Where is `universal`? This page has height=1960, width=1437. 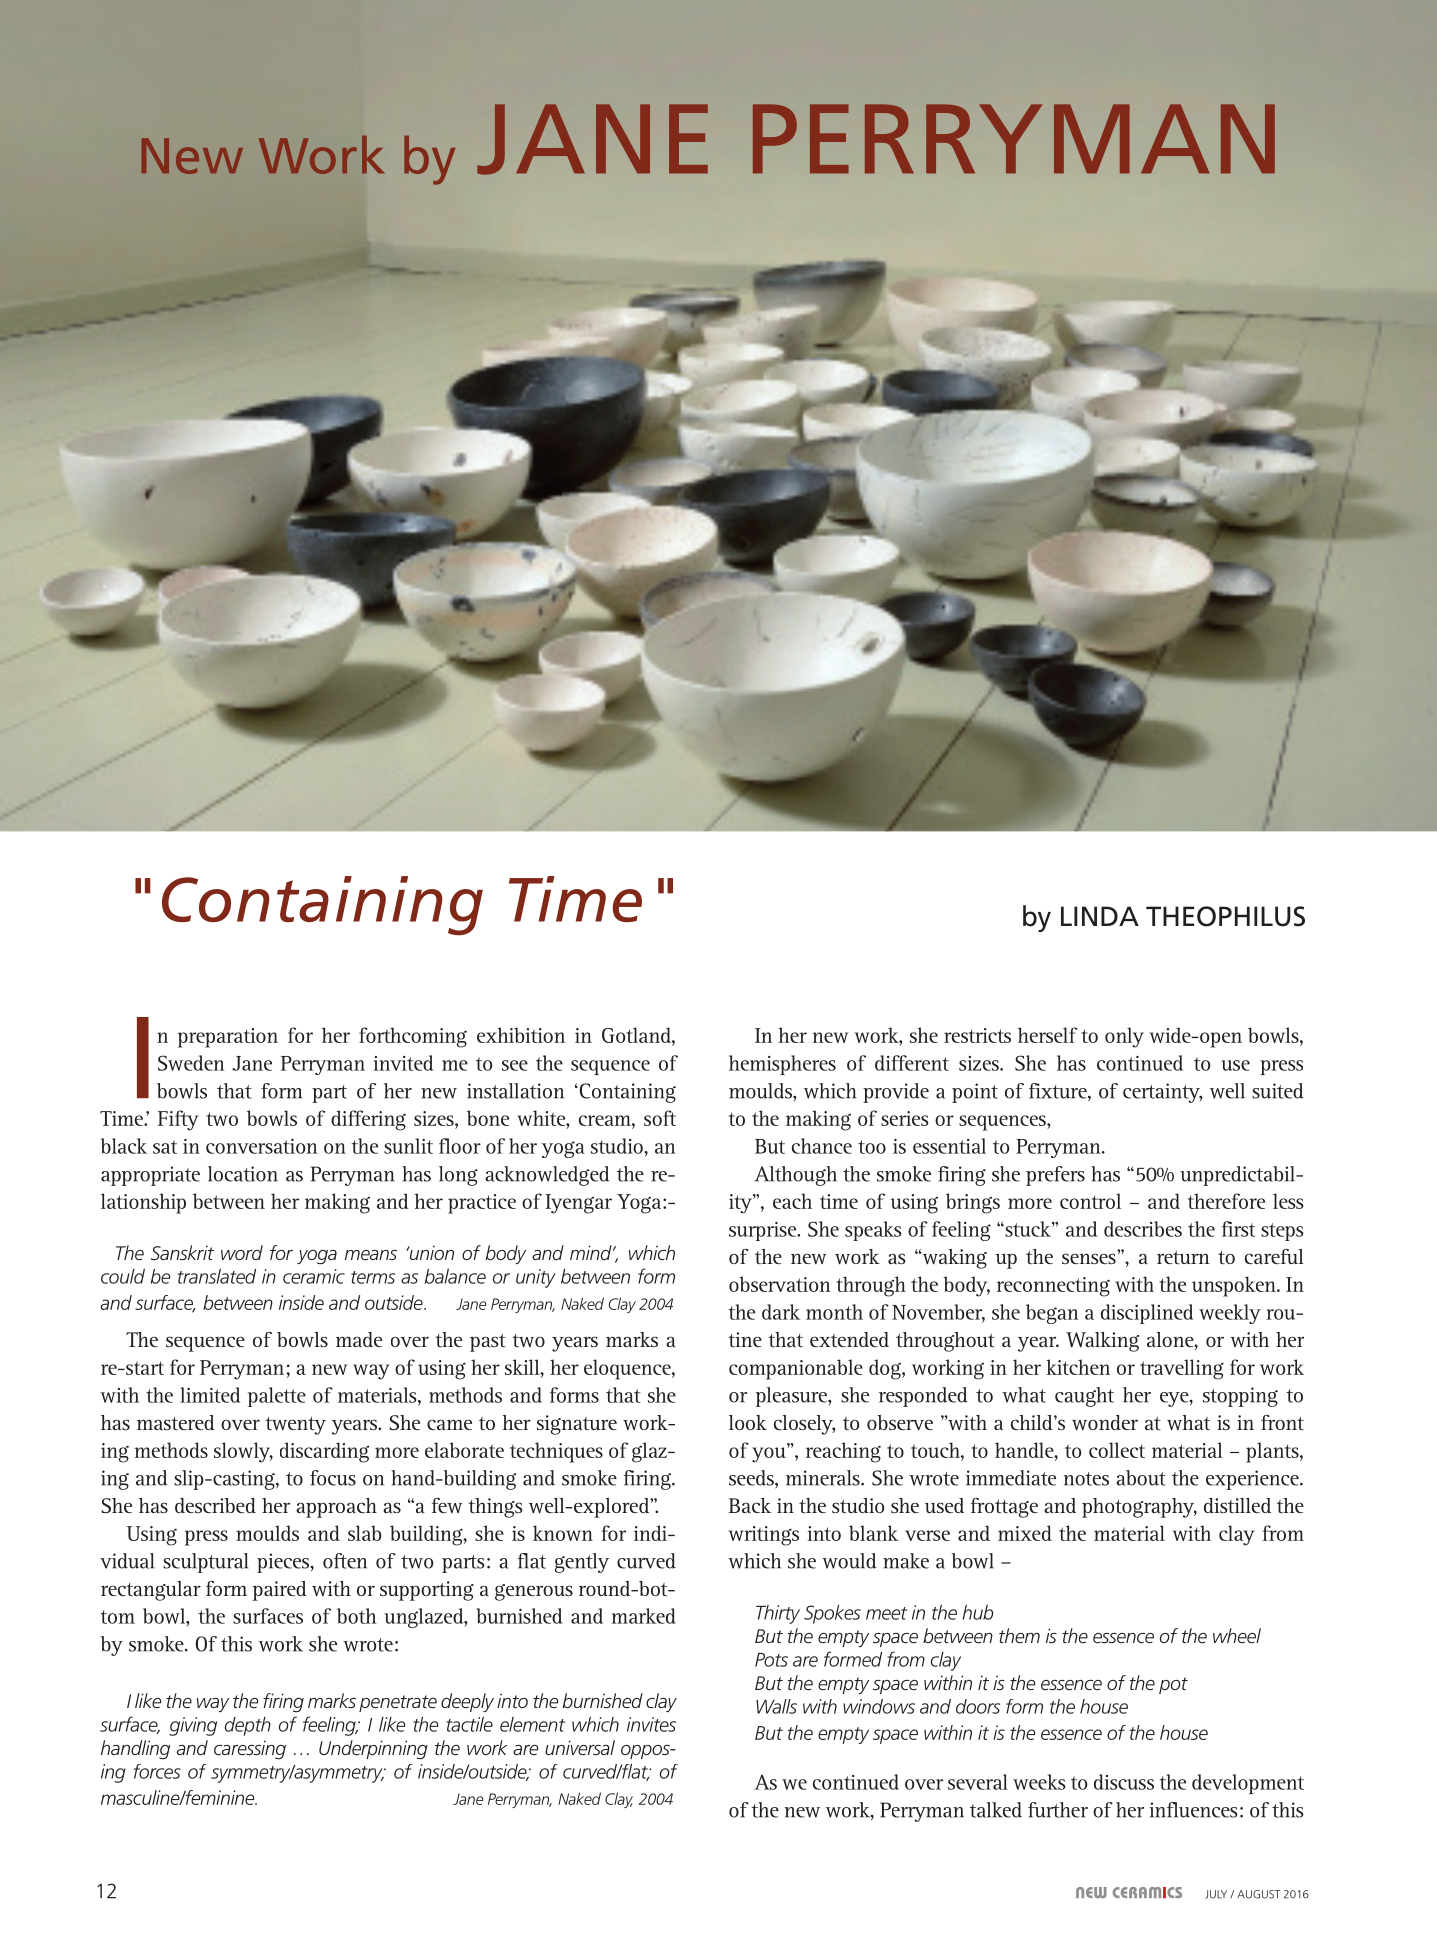
universal is located at coordinates (580, 1747).
